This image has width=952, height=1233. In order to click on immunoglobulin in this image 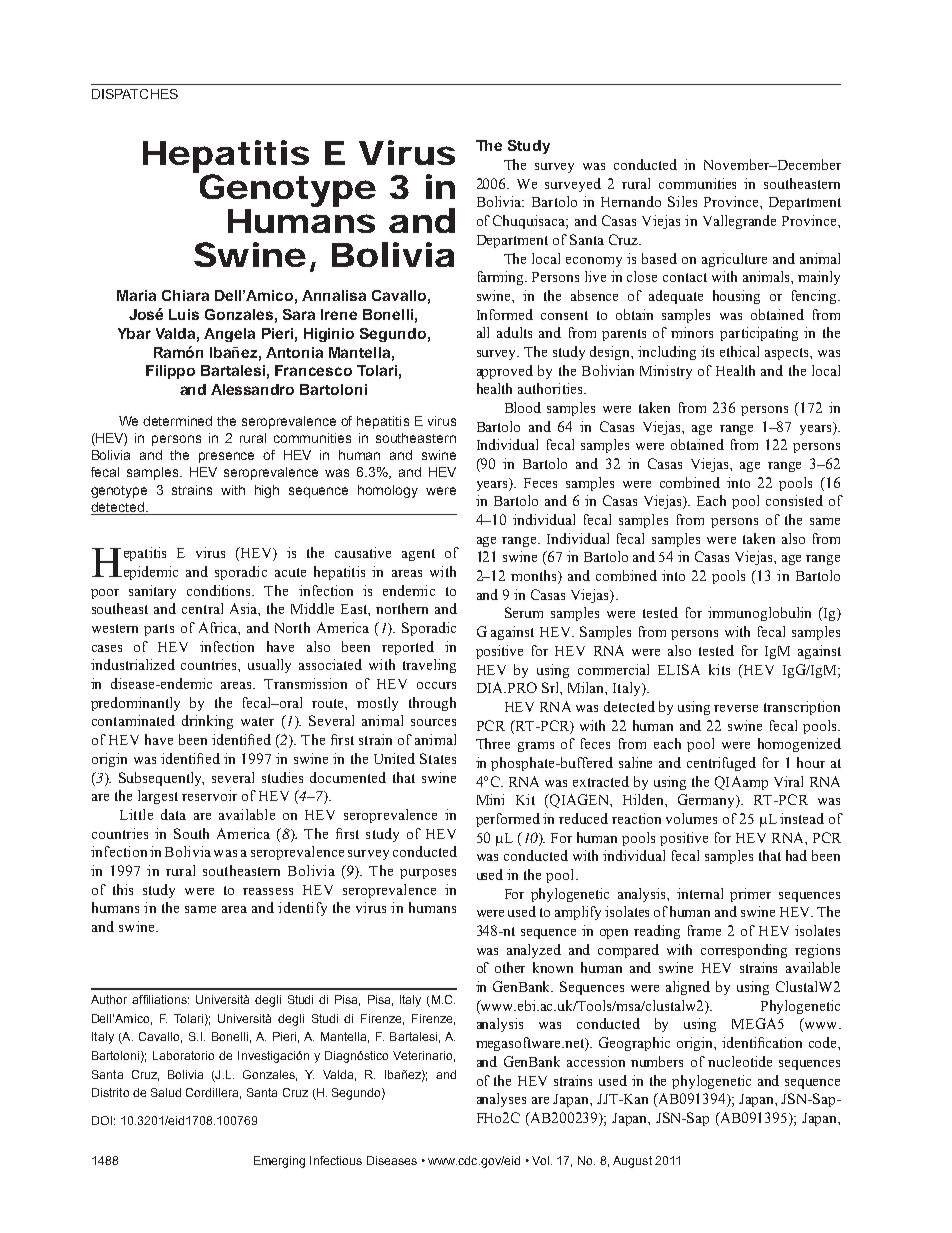, I will do `click(759, 614)`.
